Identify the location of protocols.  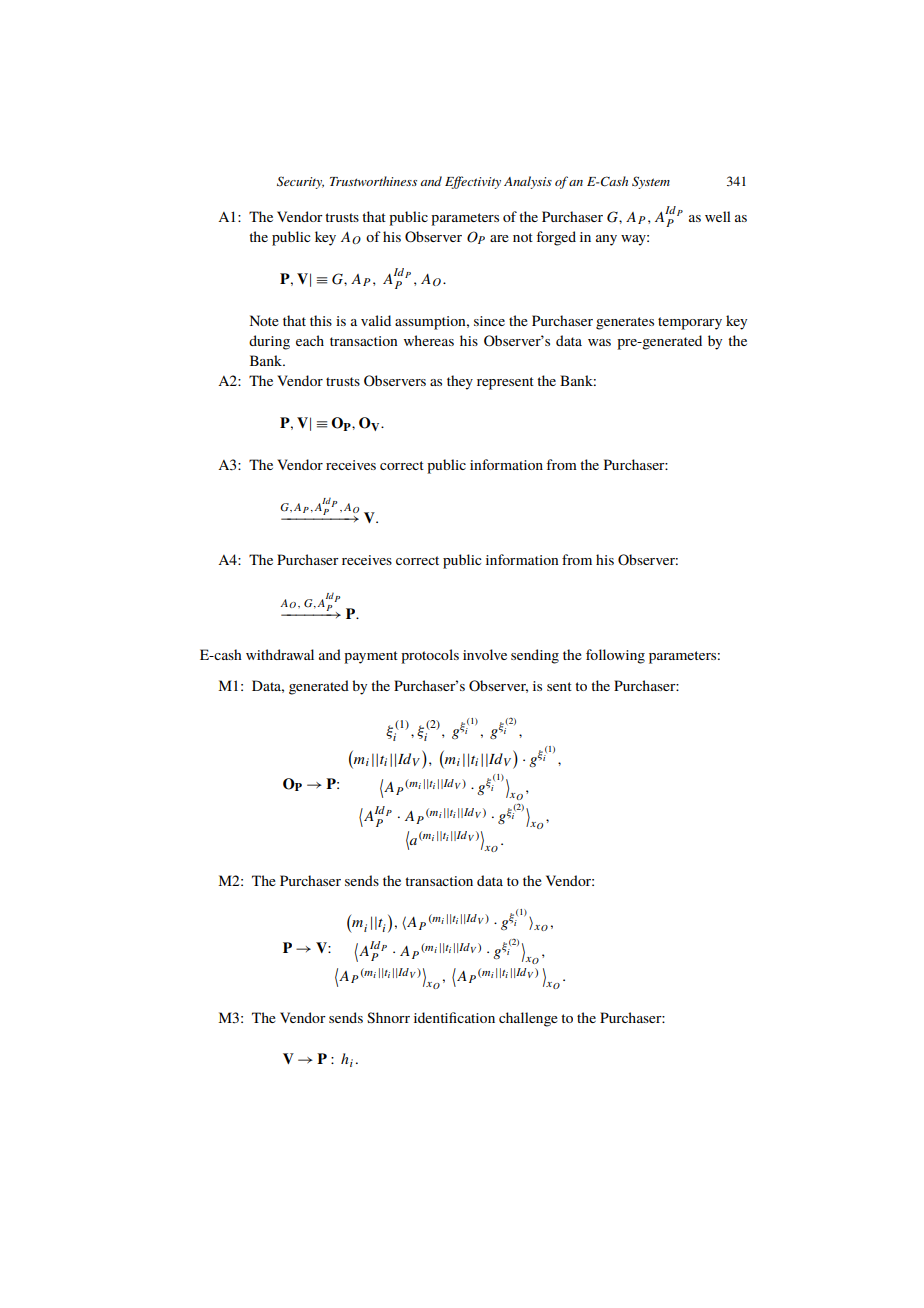
(430, 656).
